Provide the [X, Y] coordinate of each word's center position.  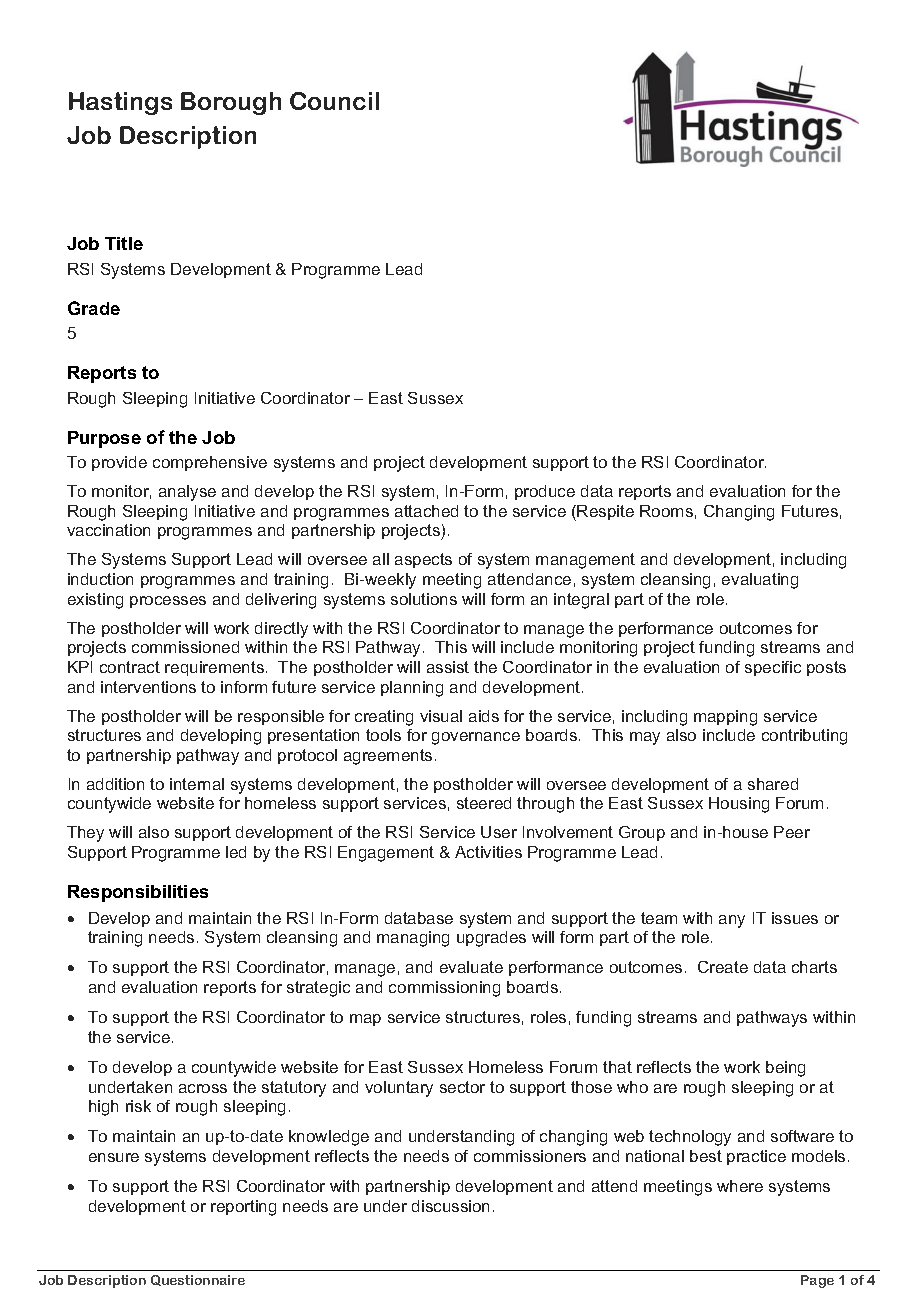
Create [723, 967]
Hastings [120, 103]
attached [426, 511]
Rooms [666, 511]
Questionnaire [198, 1280]
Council [334, 101]
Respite [605, 512]
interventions [148, 687]
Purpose [104, 439]
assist [448, 667]
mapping [725, 718]
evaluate [471, 967]
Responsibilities [138, 893]
